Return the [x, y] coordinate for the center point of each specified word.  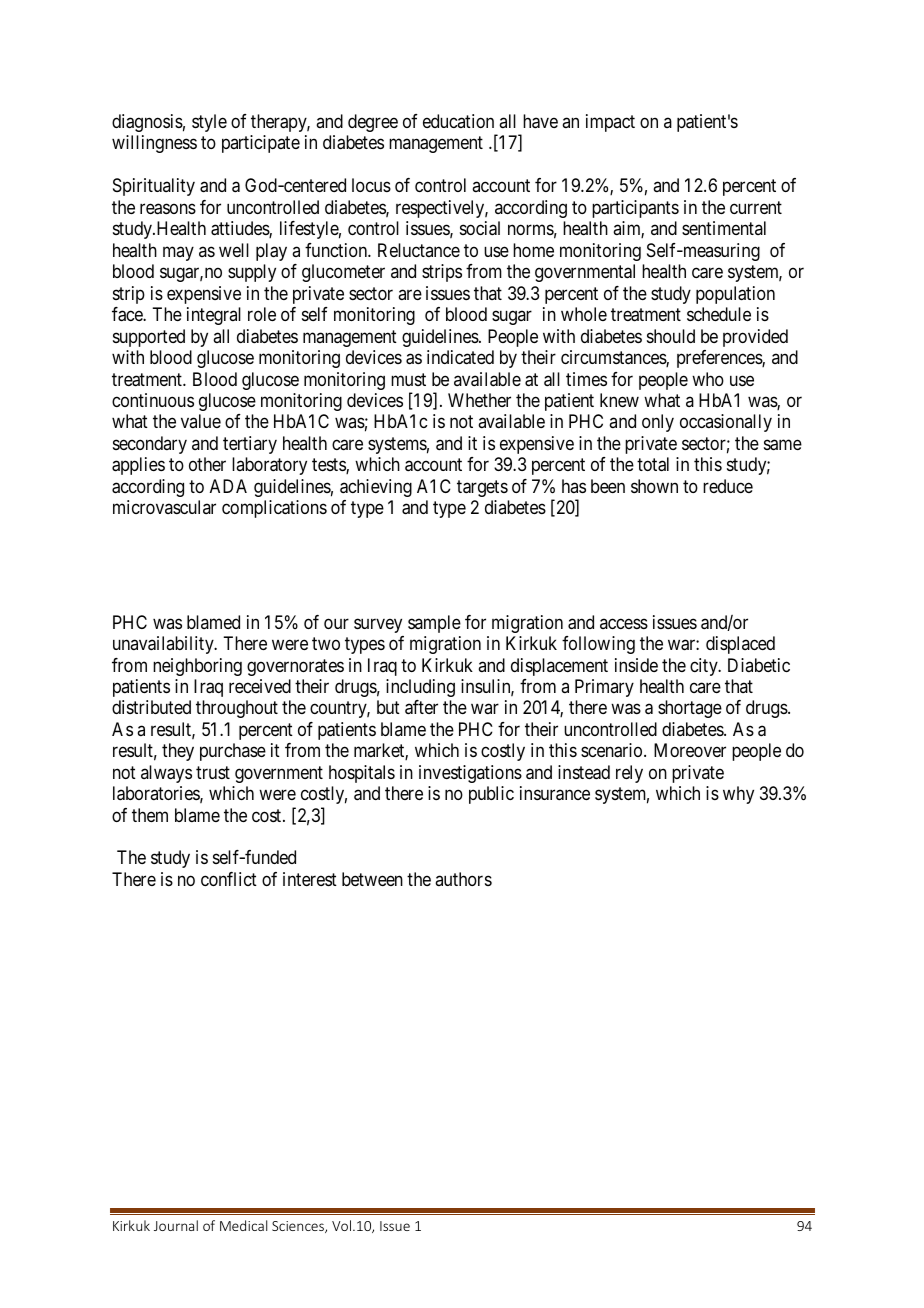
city [705, 667]
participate [261, 144]
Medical [243, 1225]
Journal [176, 1225]
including [420, 688]
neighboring [197, 667]
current [756, 207]
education [458, 121]
